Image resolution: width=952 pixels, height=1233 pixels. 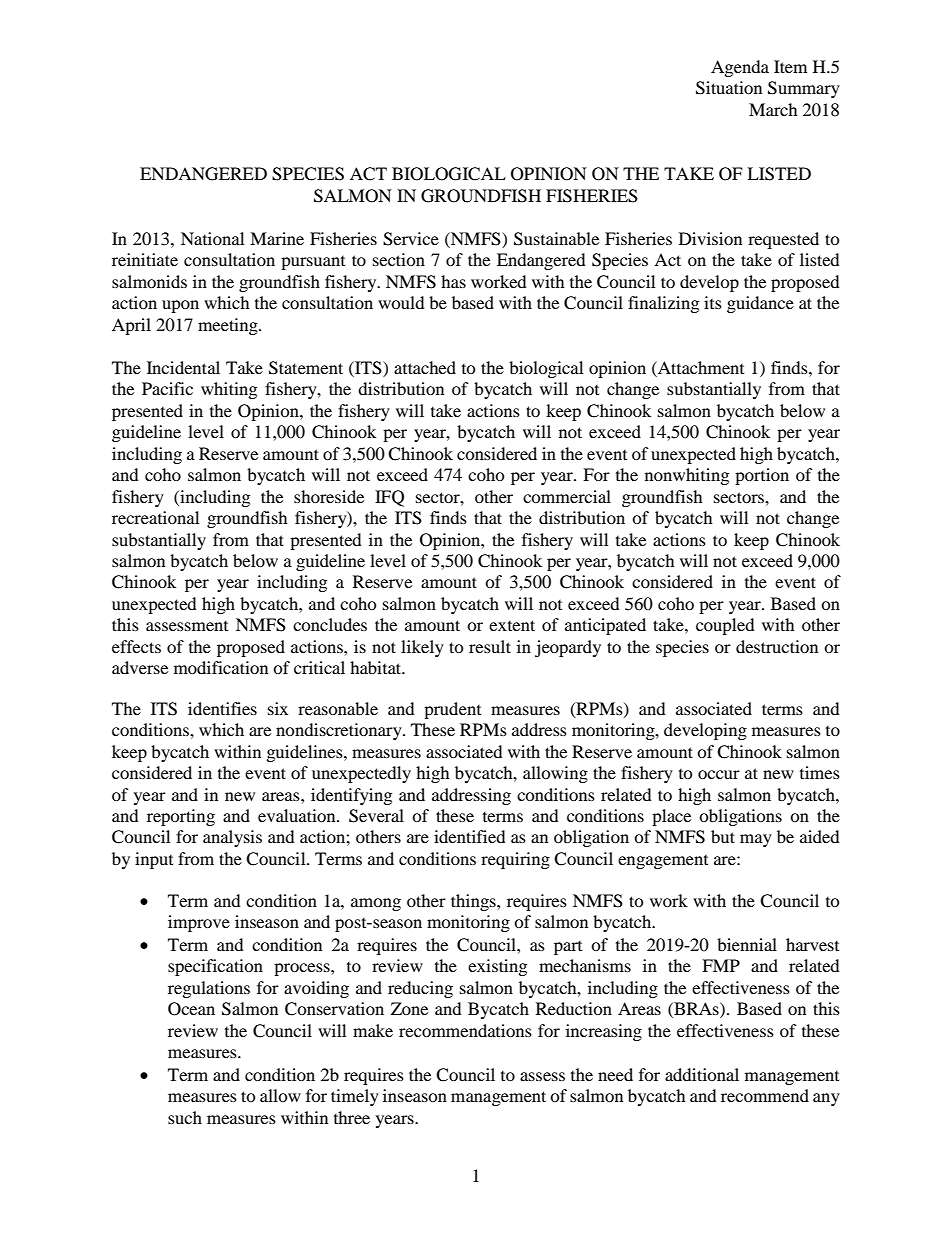 What do you see at coordinates (760, 304) in the document?
I see `guidance` at bounding box center [760, 304].
